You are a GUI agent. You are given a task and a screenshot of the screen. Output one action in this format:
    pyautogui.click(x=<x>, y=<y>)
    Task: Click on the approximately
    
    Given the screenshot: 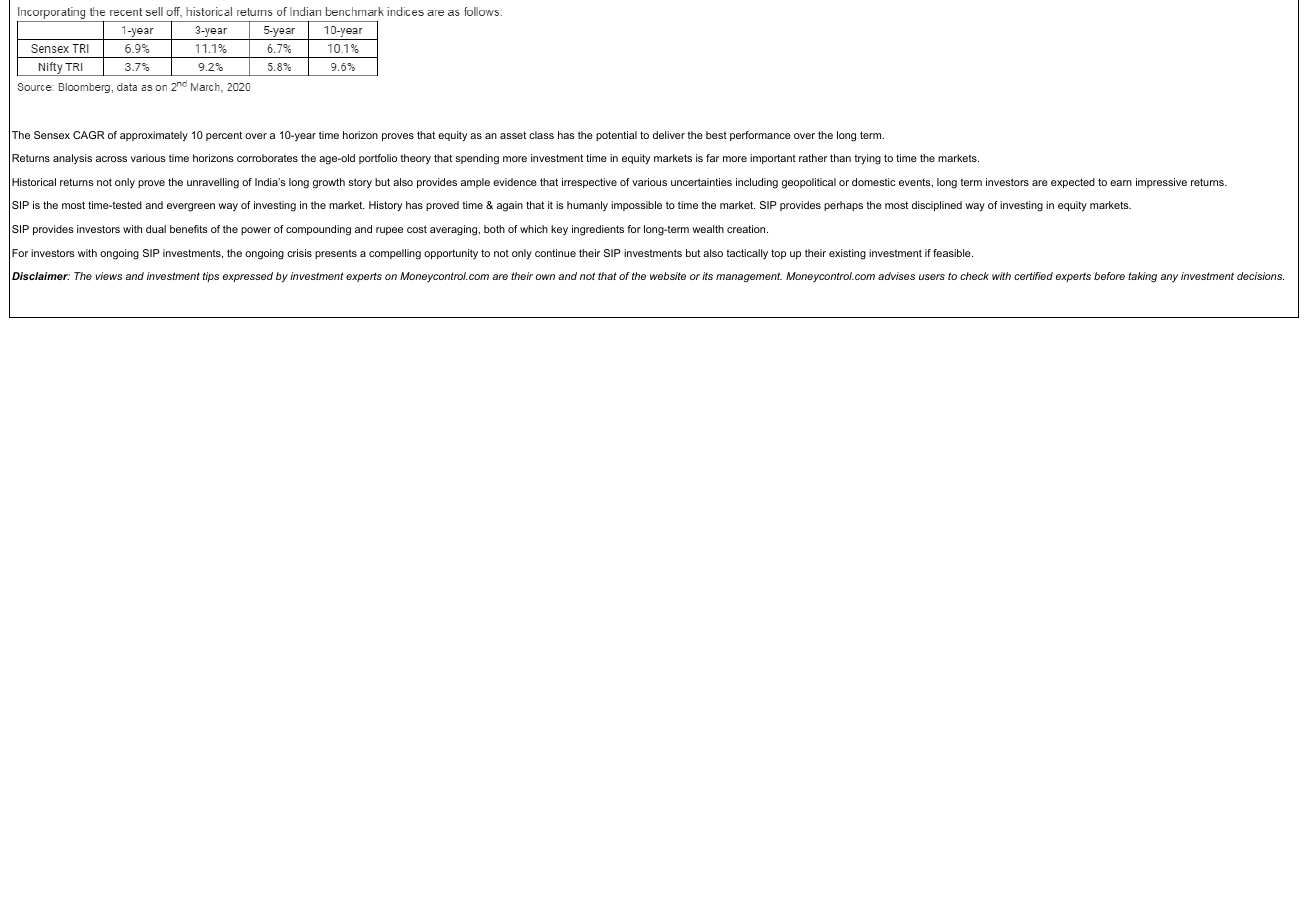 What is the action you would take?
    pyautogui.click(x=154, y=136)
